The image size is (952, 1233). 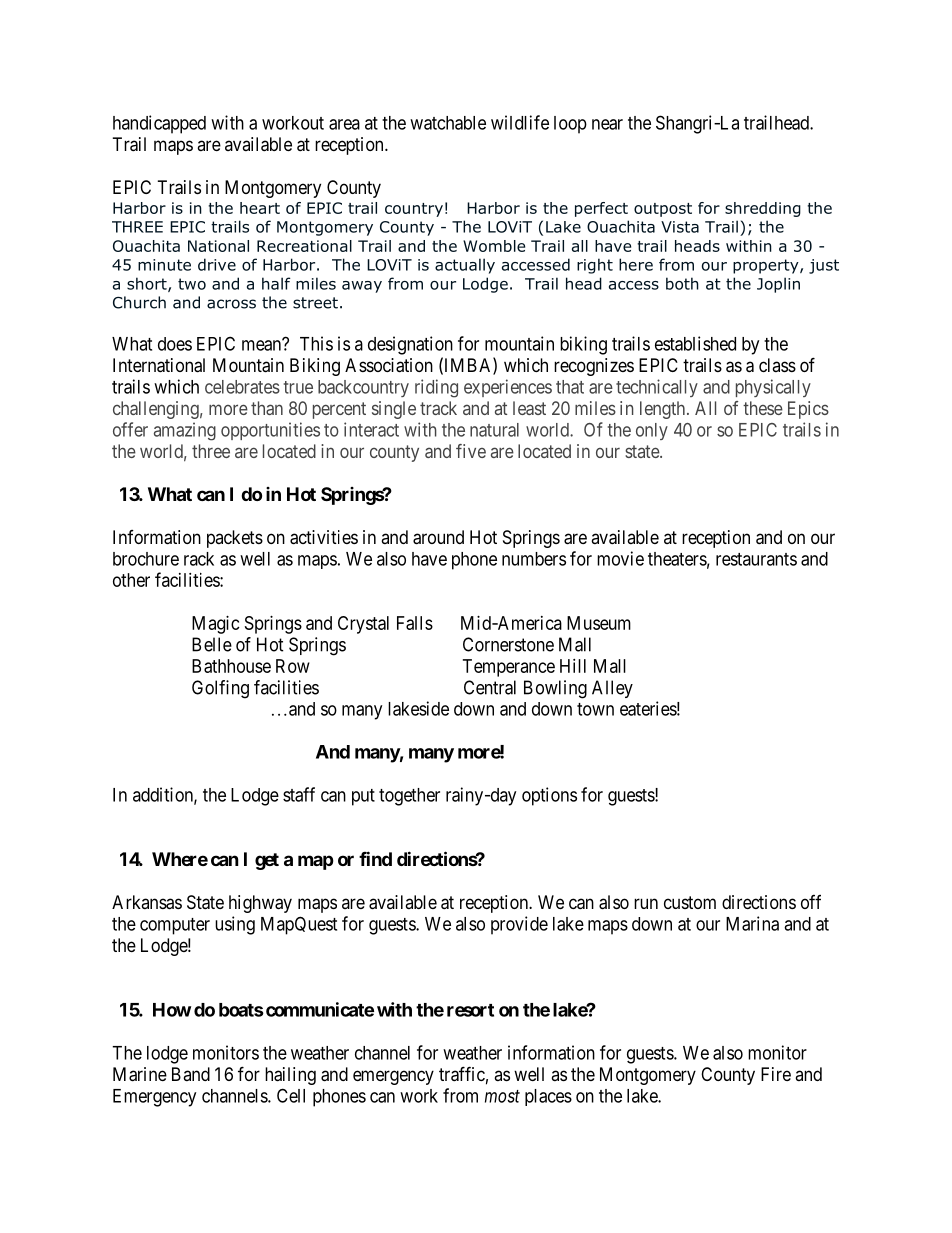 I want to click on experiences, so click(x=508, y=388).
